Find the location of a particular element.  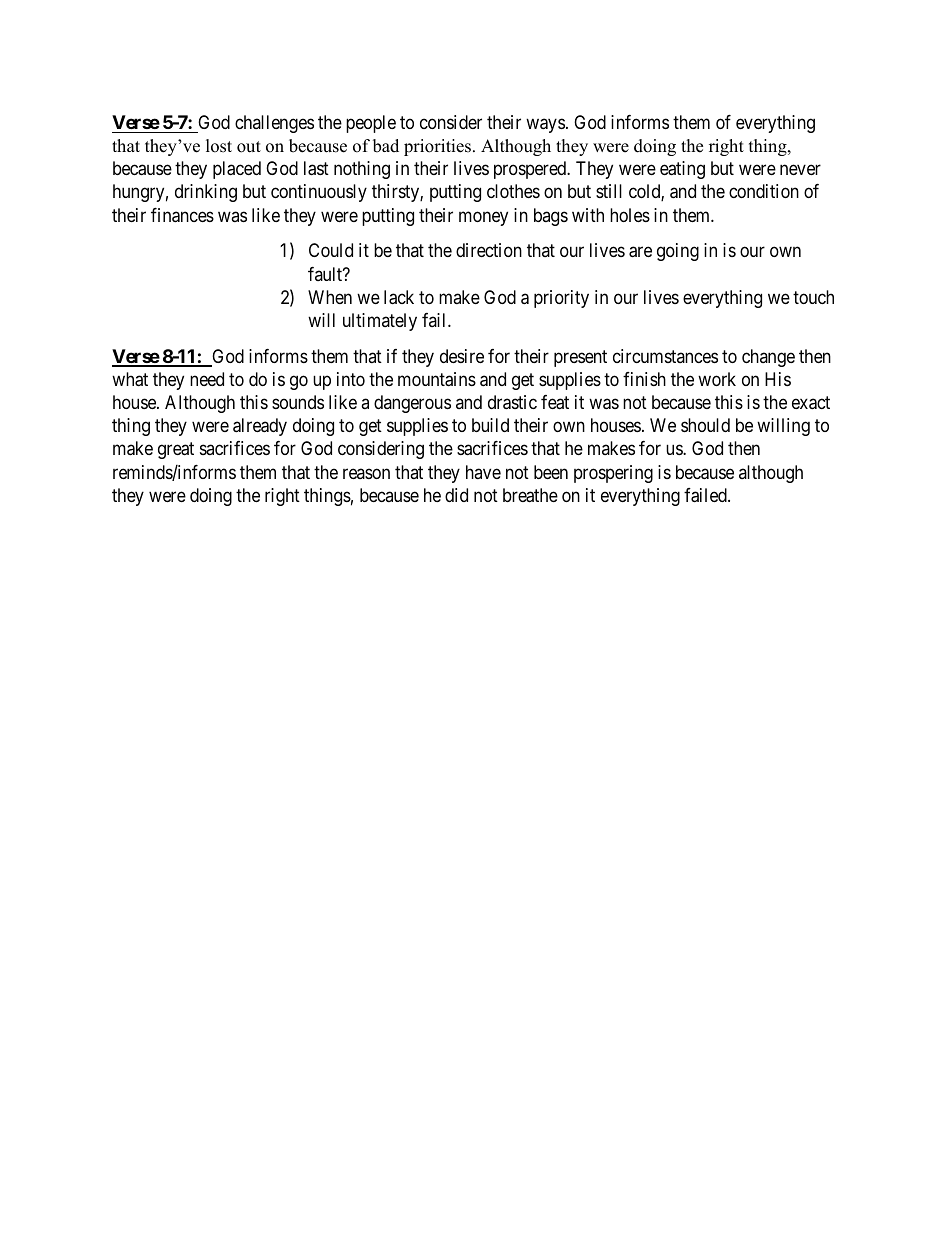

condition is located at coordinates (764, 191).
